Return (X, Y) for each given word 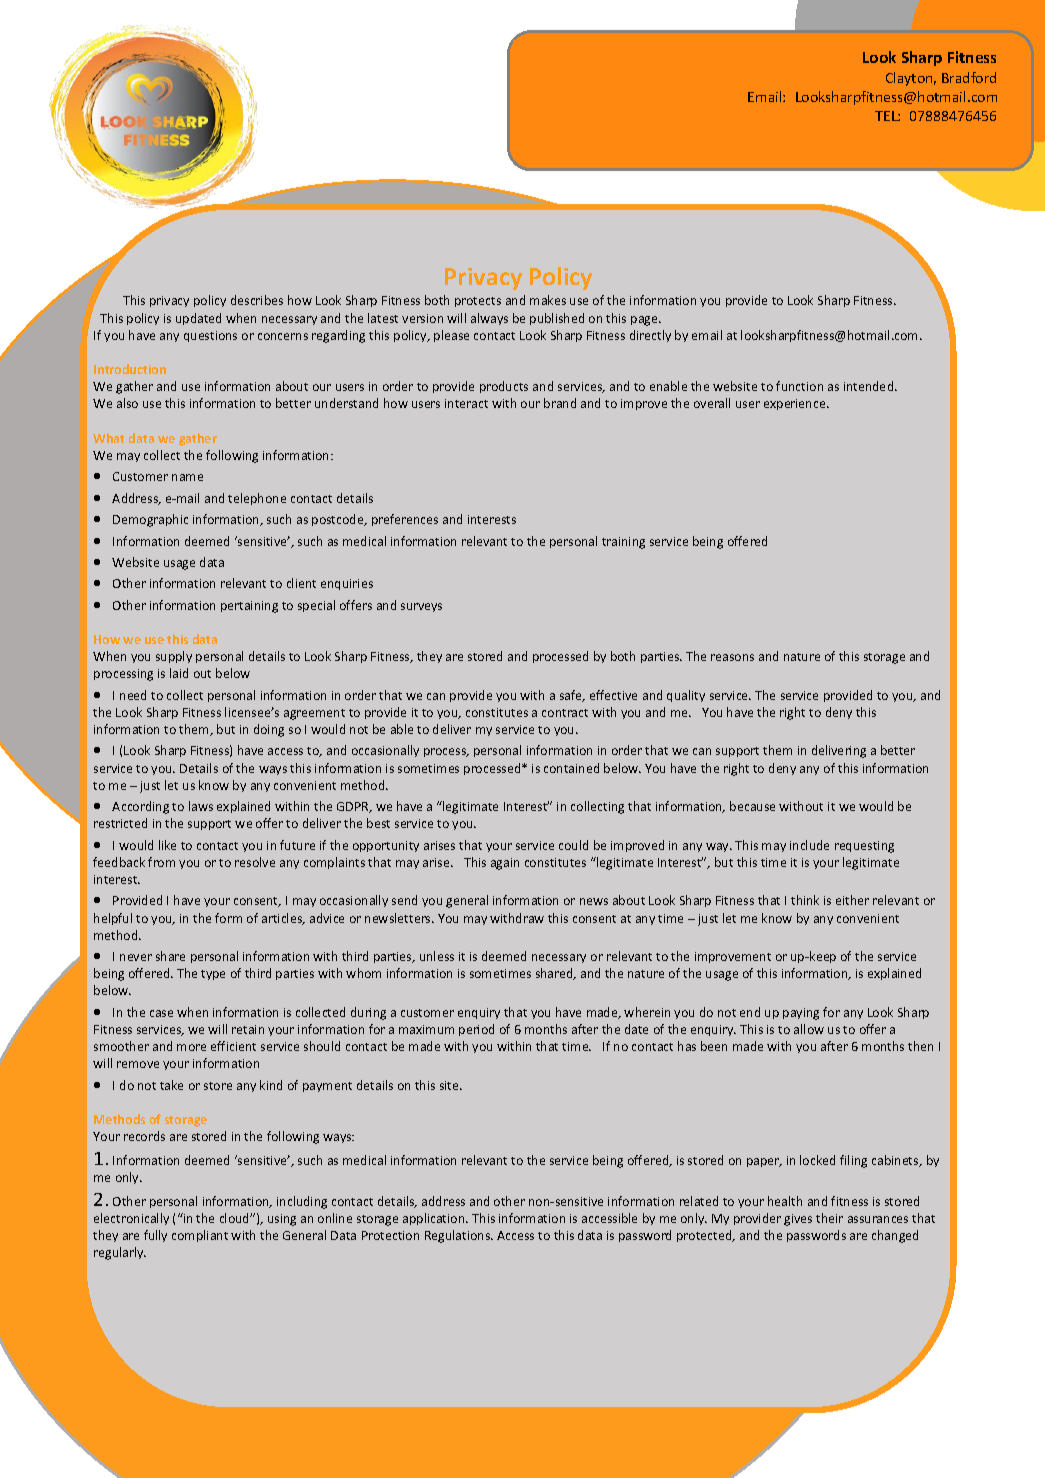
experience (796, 404)
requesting (864, 847)
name (187, 477)
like (167, 845)
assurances (878, 1219)
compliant (200, 1236)
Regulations (459, 1236)
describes (257, 300)
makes (548, 300)
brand (560, 403)
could (573, 845)
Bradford (969, 77)
